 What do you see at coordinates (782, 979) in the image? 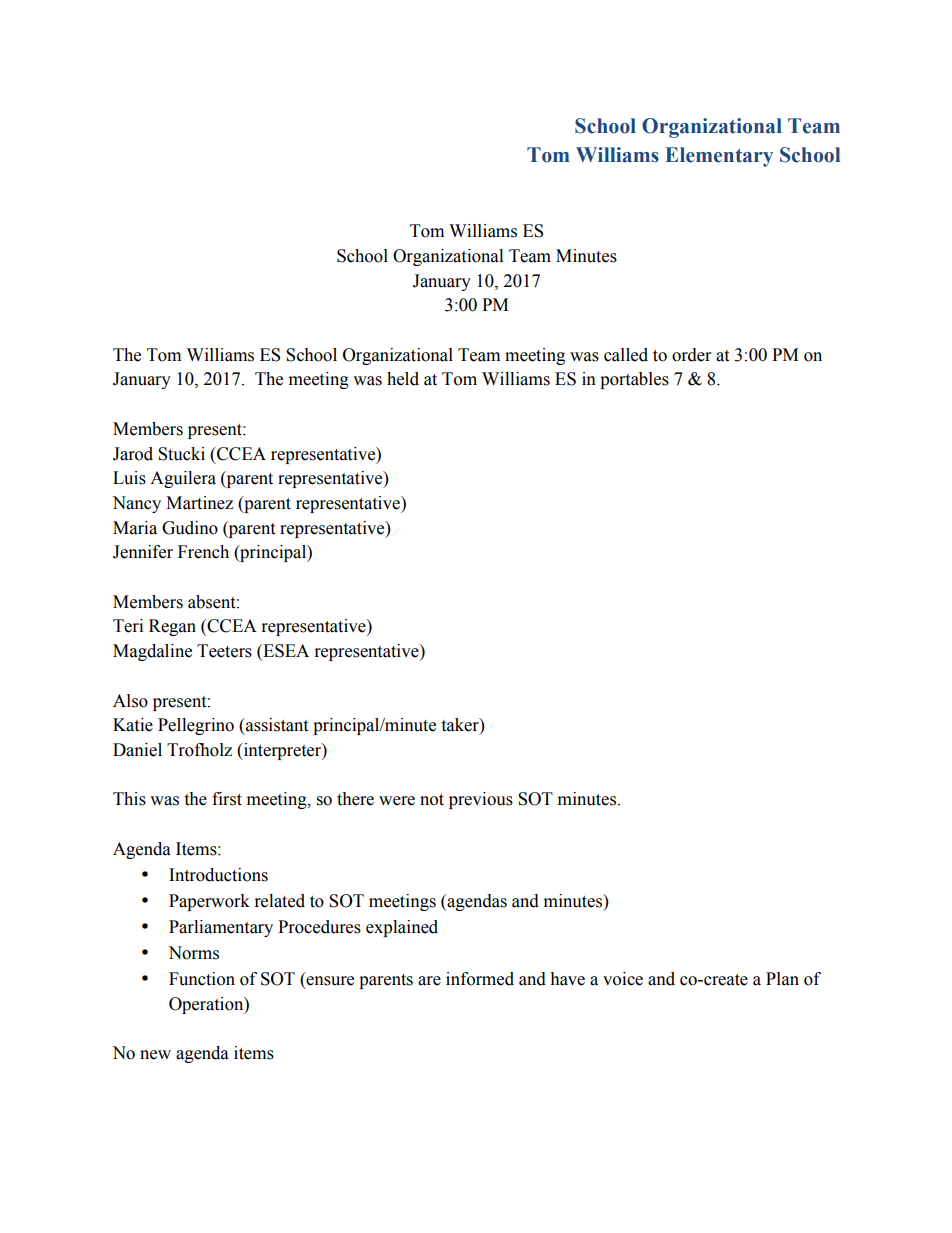
I see `Plan` at bounding box center [782, 979].
